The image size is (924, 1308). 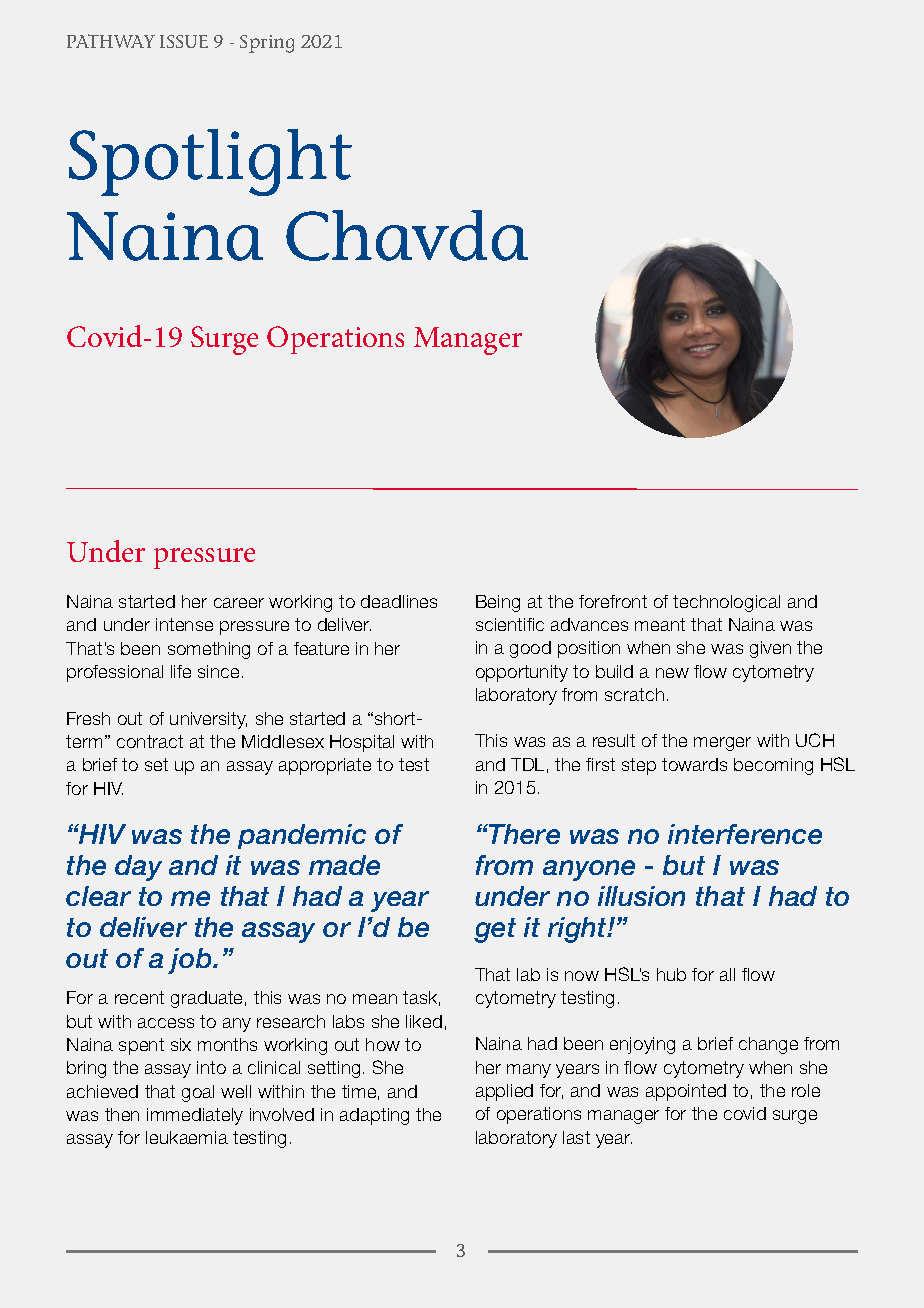 What do you see at coordinates (686, 1092) in the image?
I see `appointed` at bounding box center [686, 1092].
